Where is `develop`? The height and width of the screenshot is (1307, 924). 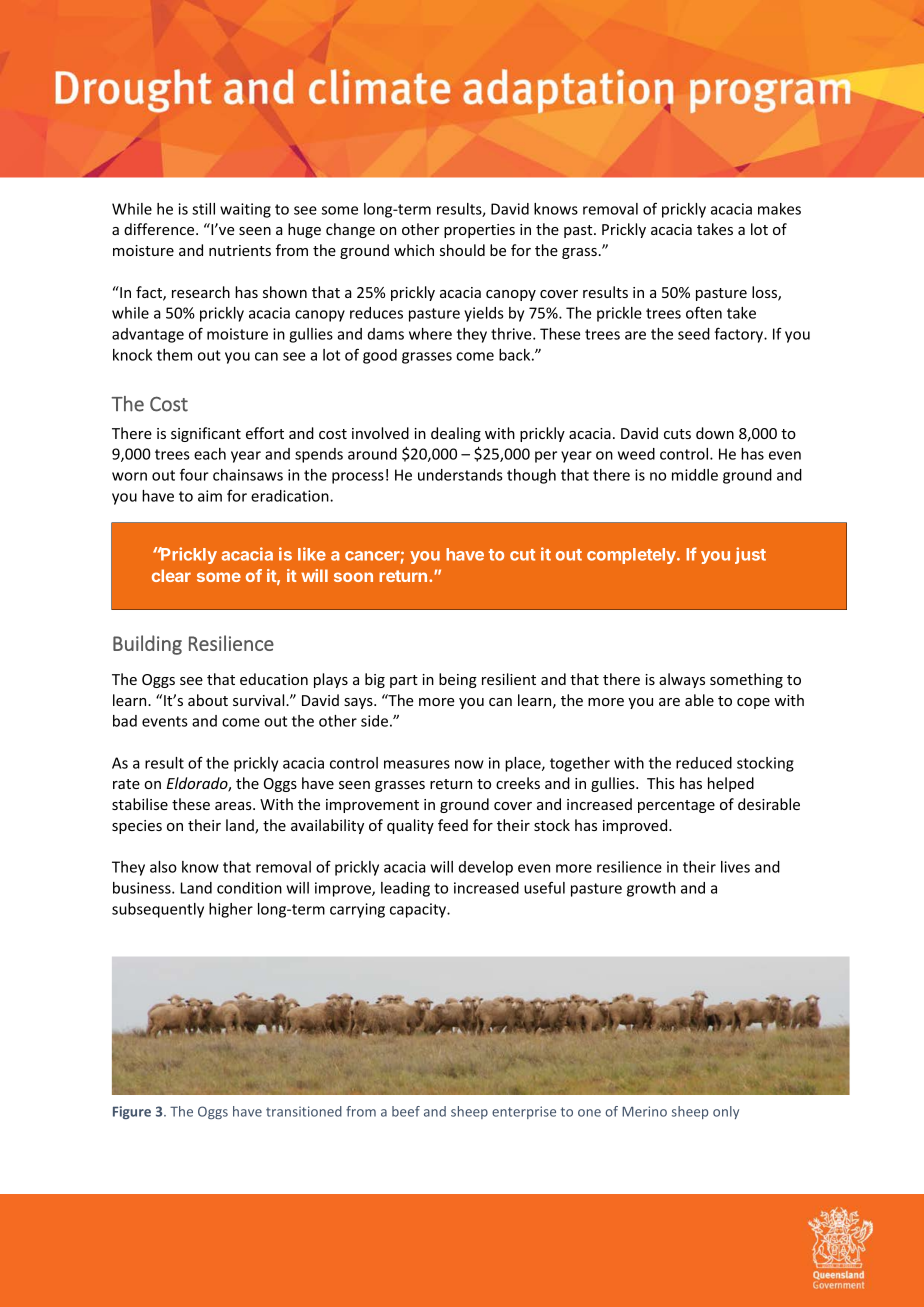 develop is located at coordinates (486, 868).
